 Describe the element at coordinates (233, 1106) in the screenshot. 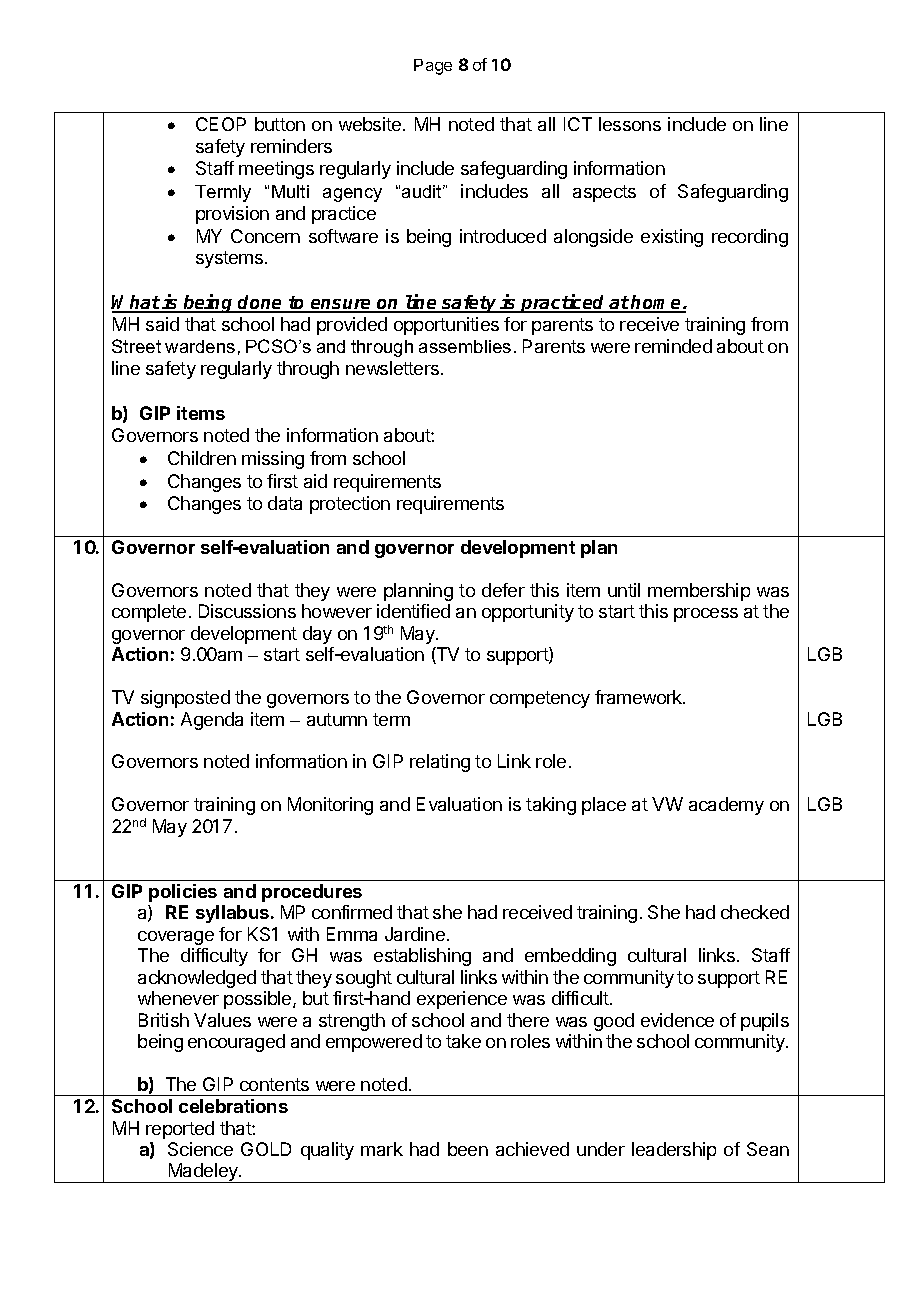

I see `celebrations` at that location.
